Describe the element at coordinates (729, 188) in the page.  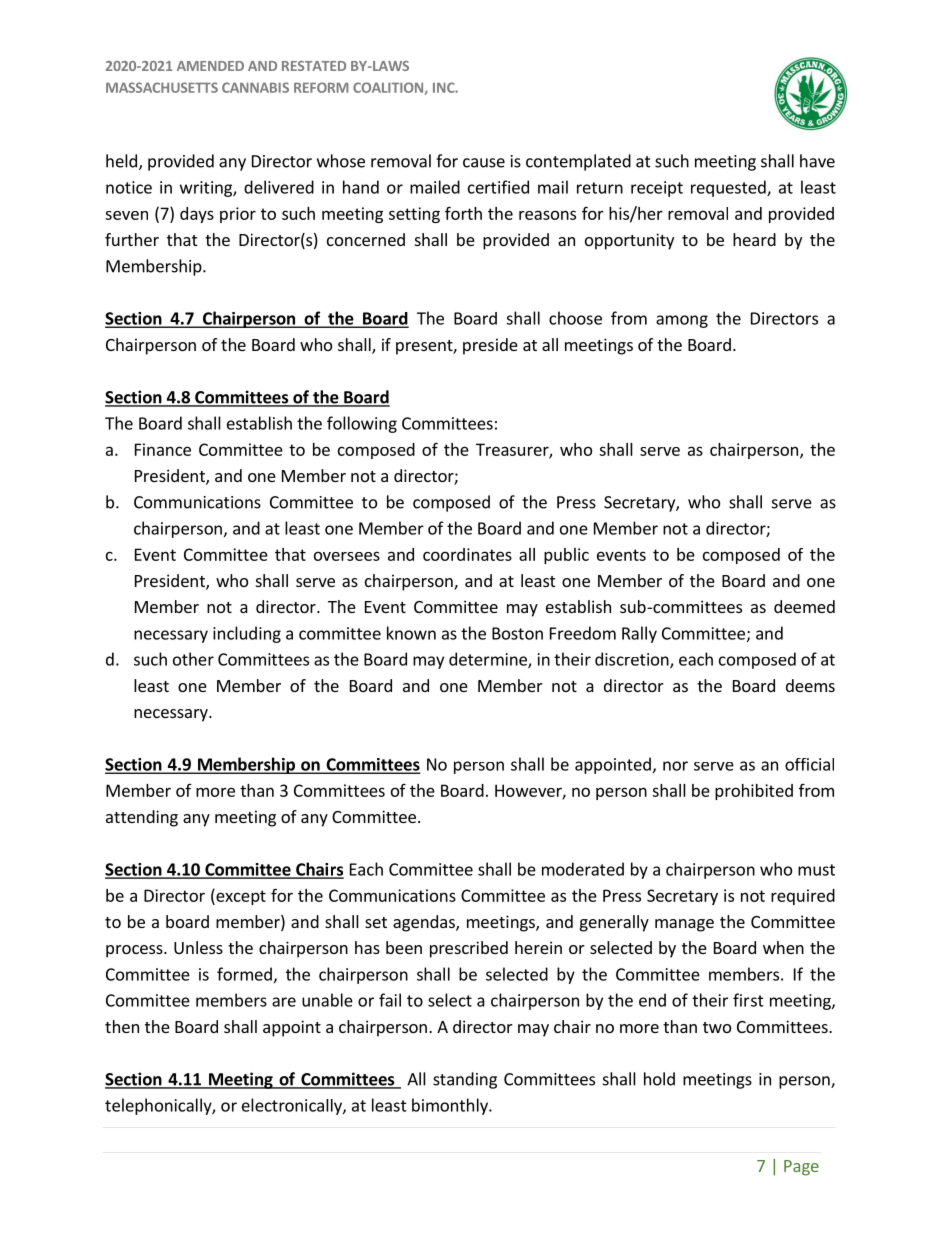
I see `requested` at that location.
